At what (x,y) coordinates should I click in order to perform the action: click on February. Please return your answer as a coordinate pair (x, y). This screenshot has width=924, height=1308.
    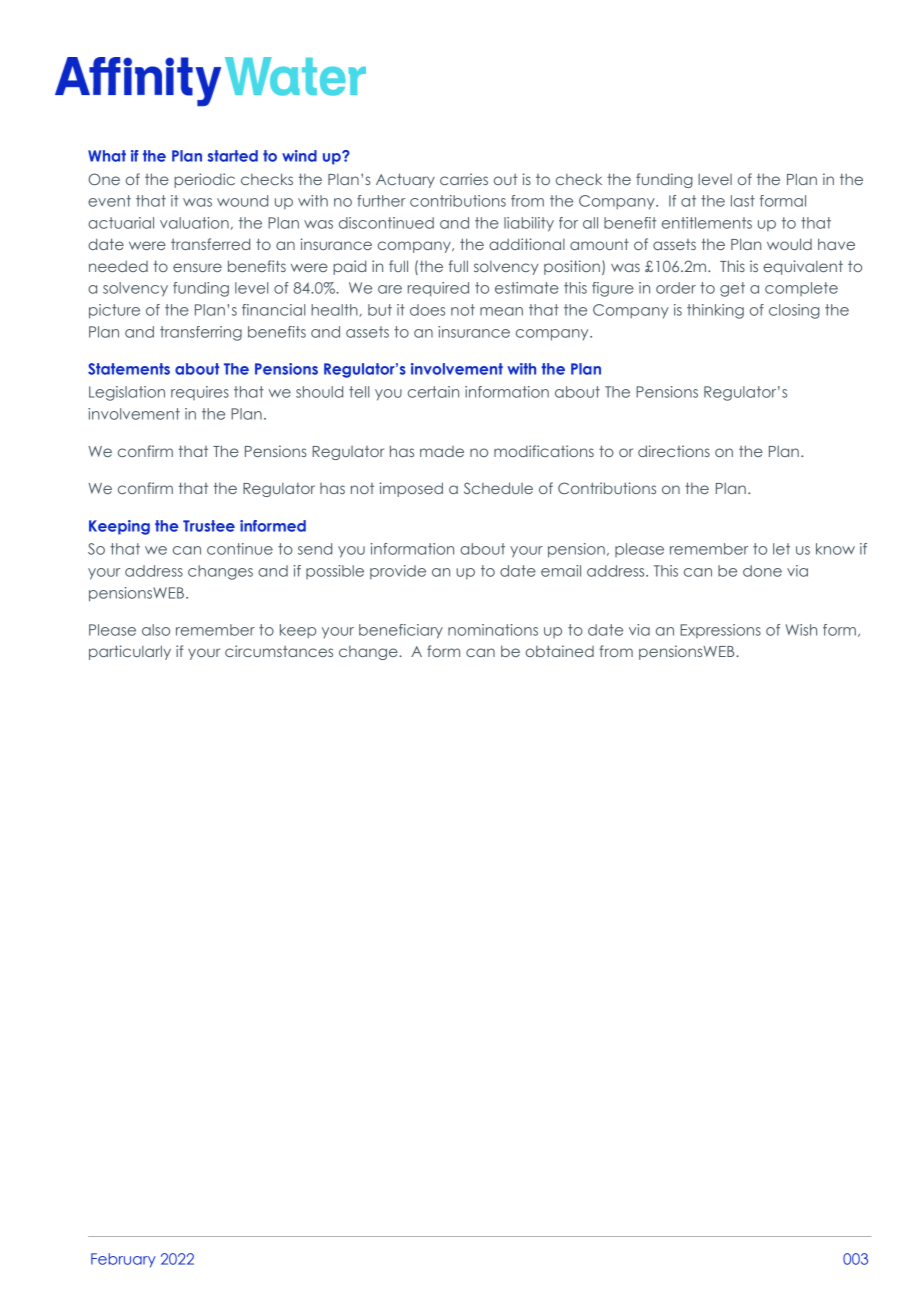
    Looking at the image, I should click on (123, 1260).
